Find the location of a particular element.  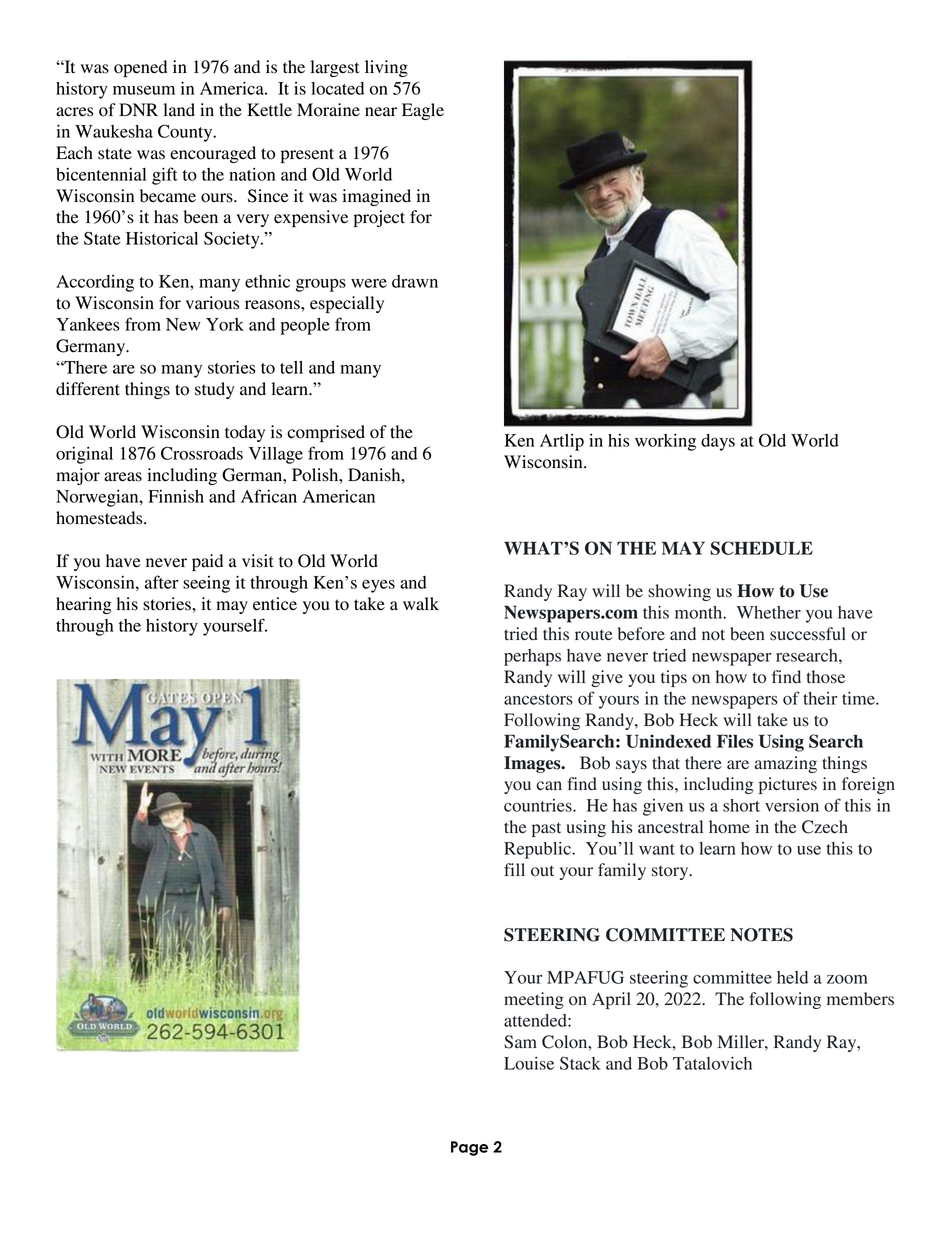

after is located at coordinates (162, 582).
